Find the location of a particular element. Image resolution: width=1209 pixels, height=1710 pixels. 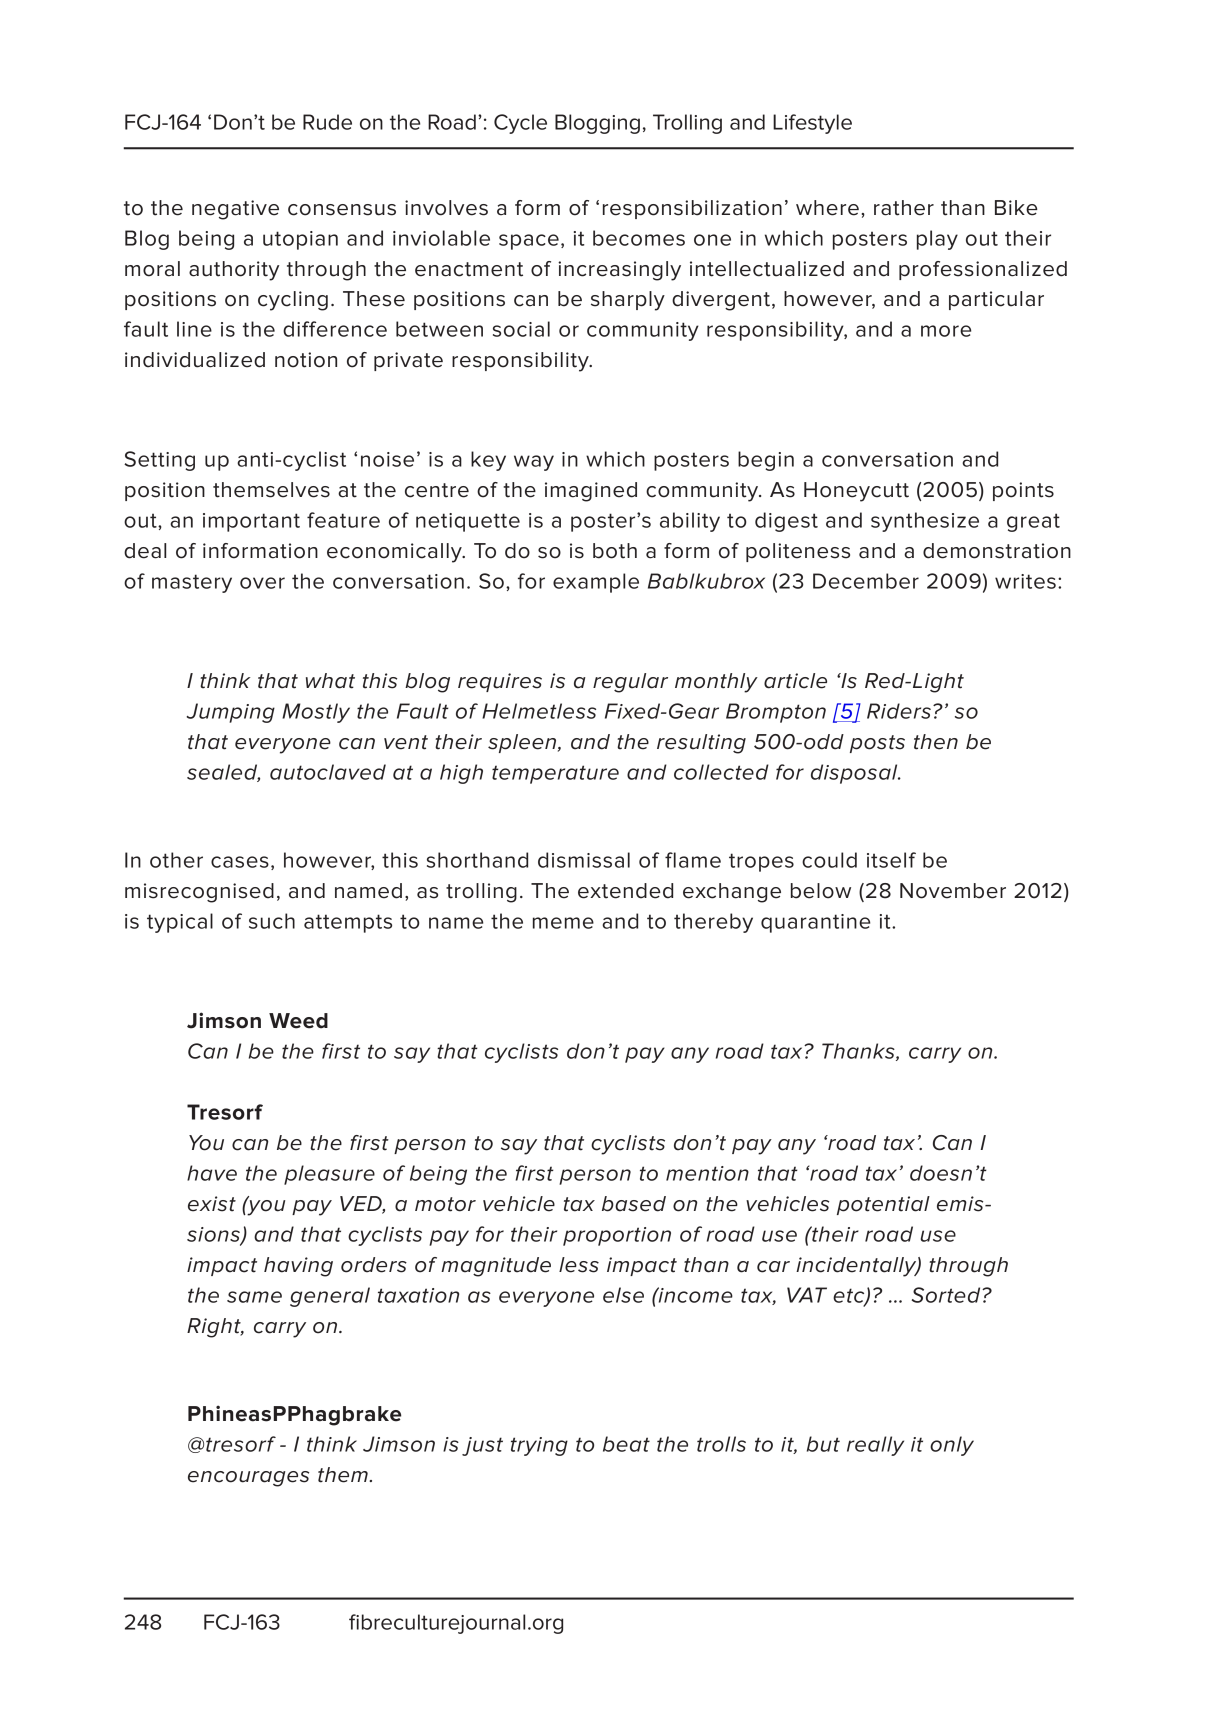

then is located at coordinates (936, 742).
